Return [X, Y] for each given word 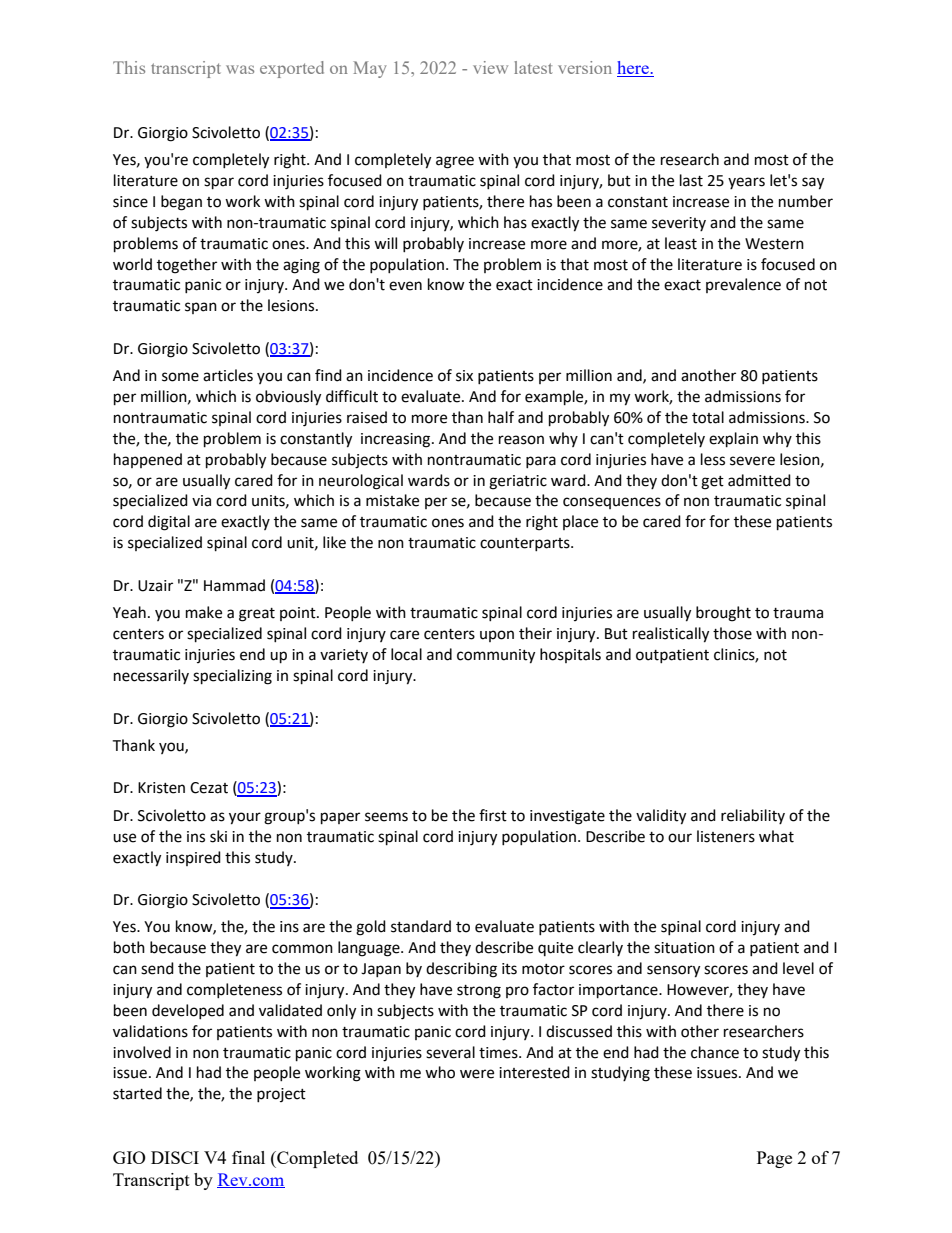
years [746, 183]
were [477, 1074]
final [248, 1157]
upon [497, 636]
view [490, 67]
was [240, 69]
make [204, 612]
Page [774, 1159]
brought [723, 614]
